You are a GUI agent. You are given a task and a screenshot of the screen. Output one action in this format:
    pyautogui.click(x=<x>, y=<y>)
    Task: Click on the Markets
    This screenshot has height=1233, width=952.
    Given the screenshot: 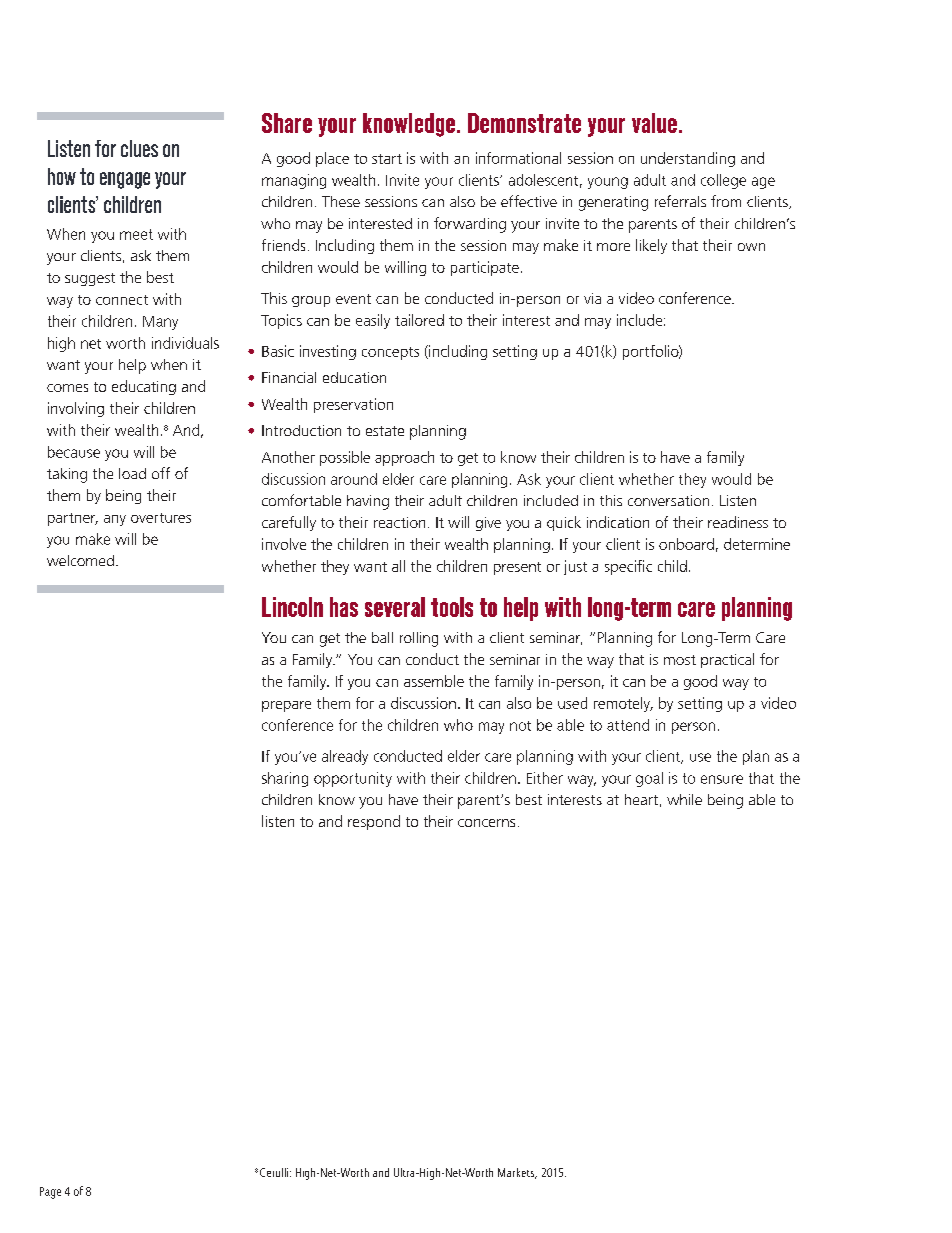 What is the action you would take?
    pyautogui.click(x=517, y=1173)
